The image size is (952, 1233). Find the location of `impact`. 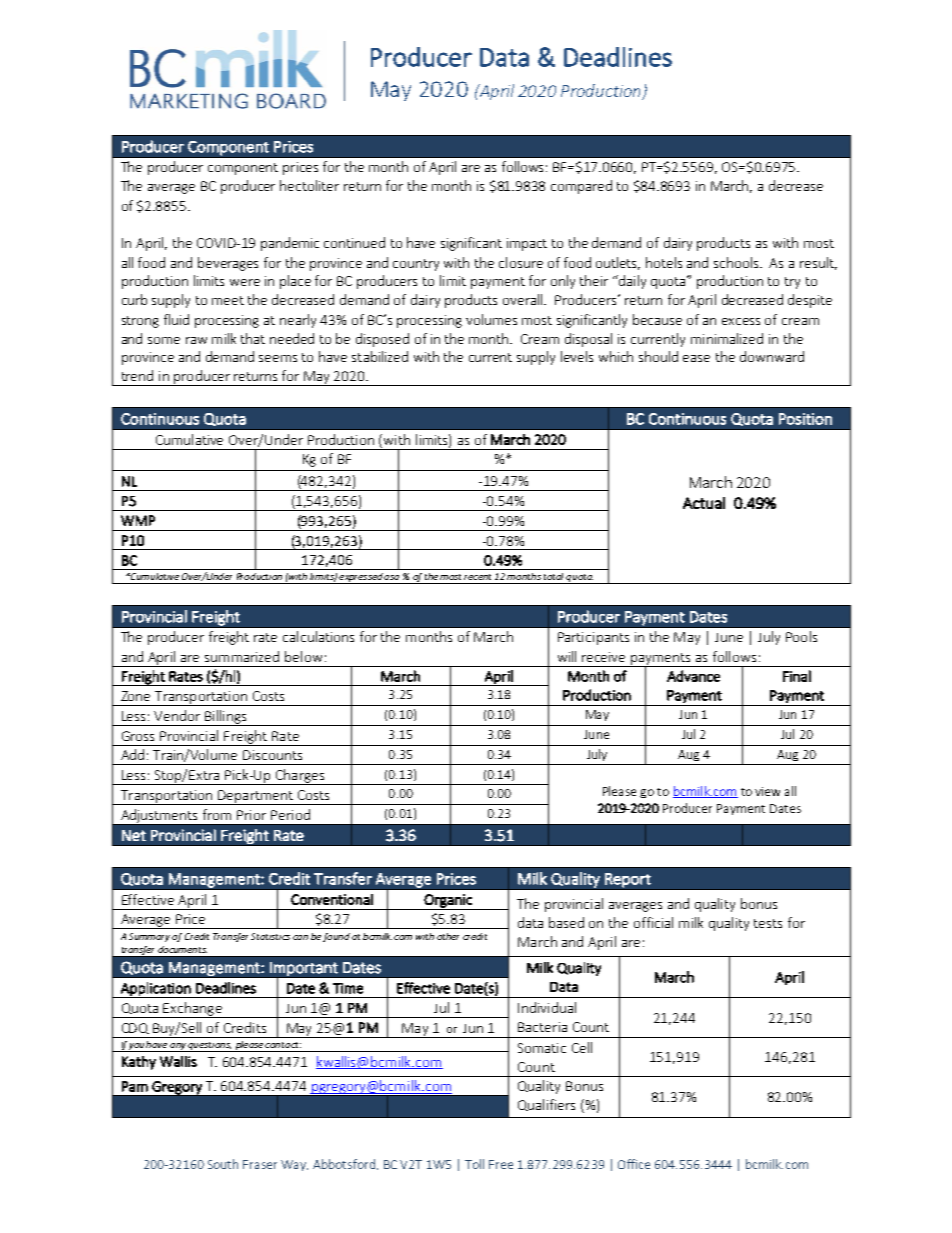

impact is located at coordinates (527, 244).
